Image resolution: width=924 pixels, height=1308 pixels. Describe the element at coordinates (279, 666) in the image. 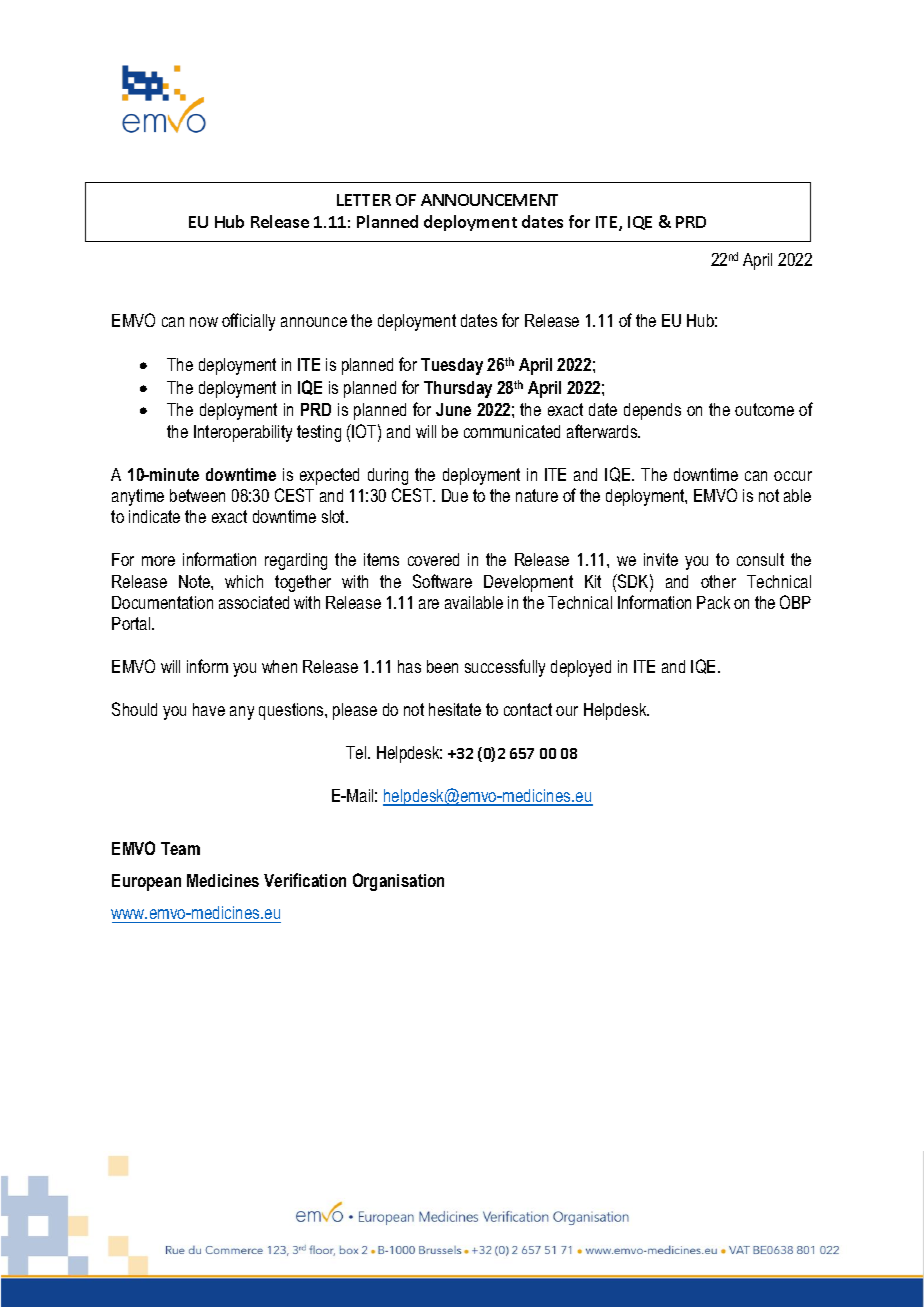

I see `when` at that location.
